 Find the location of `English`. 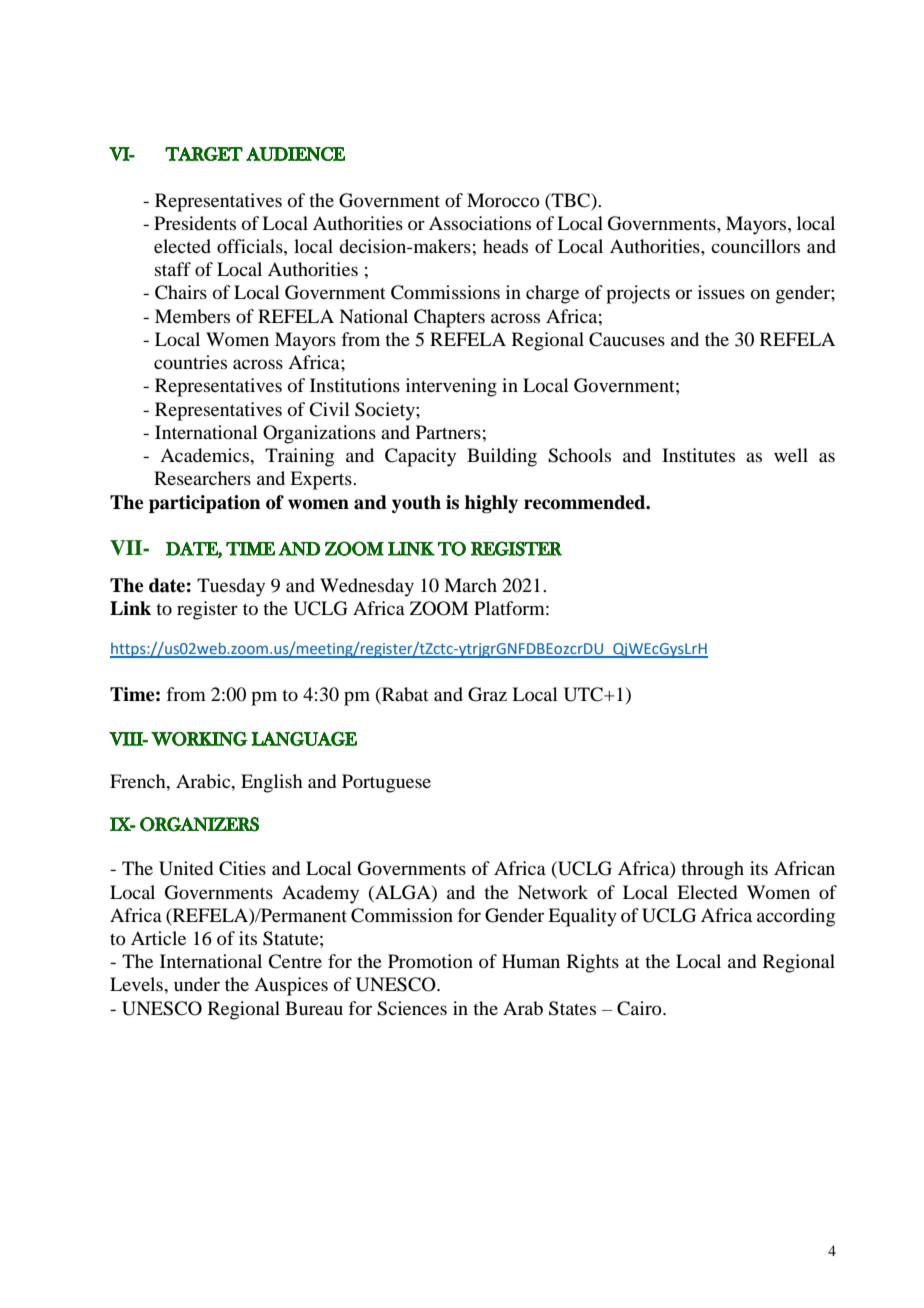

English is located at coordinates (272, 783).
